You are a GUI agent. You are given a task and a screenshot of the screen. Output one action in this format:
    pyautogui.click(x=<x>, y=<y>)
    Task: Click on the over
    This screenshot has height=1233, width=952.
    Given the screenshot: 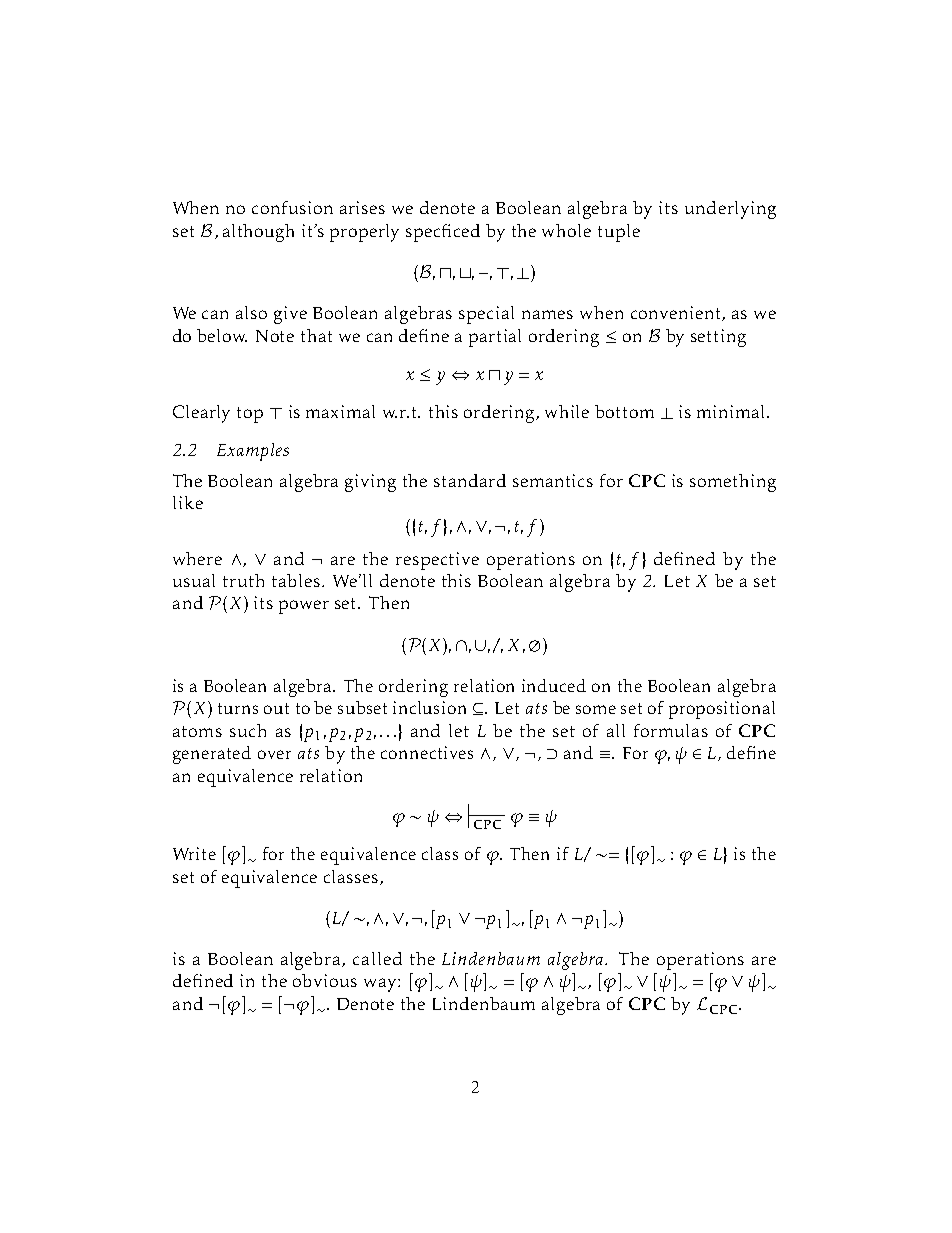 What is the action you would take?
    pyautogui.click(x=274, y=754)
